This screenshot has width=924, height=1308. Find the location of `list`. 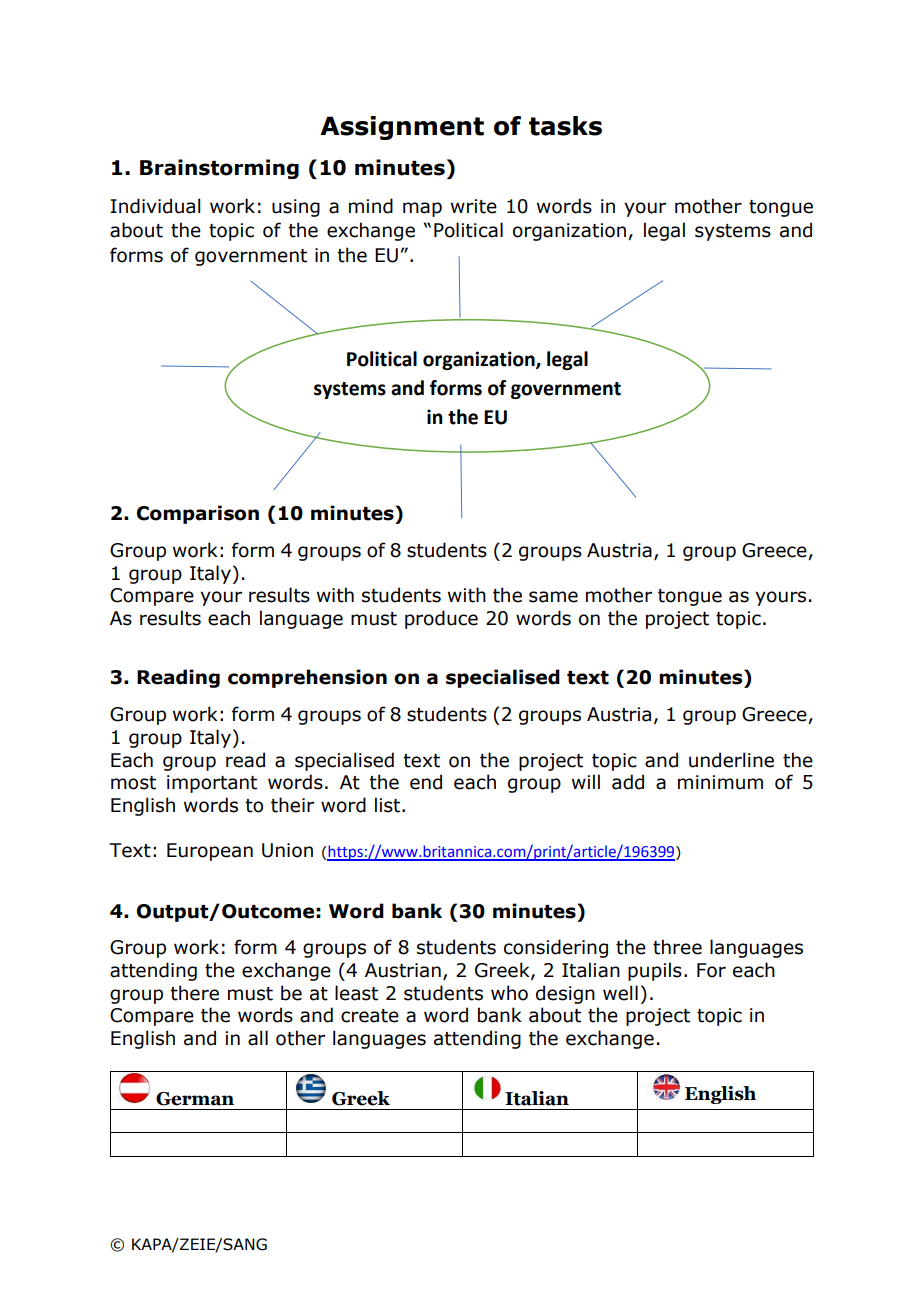

list is located at coordinates (389, 805).
